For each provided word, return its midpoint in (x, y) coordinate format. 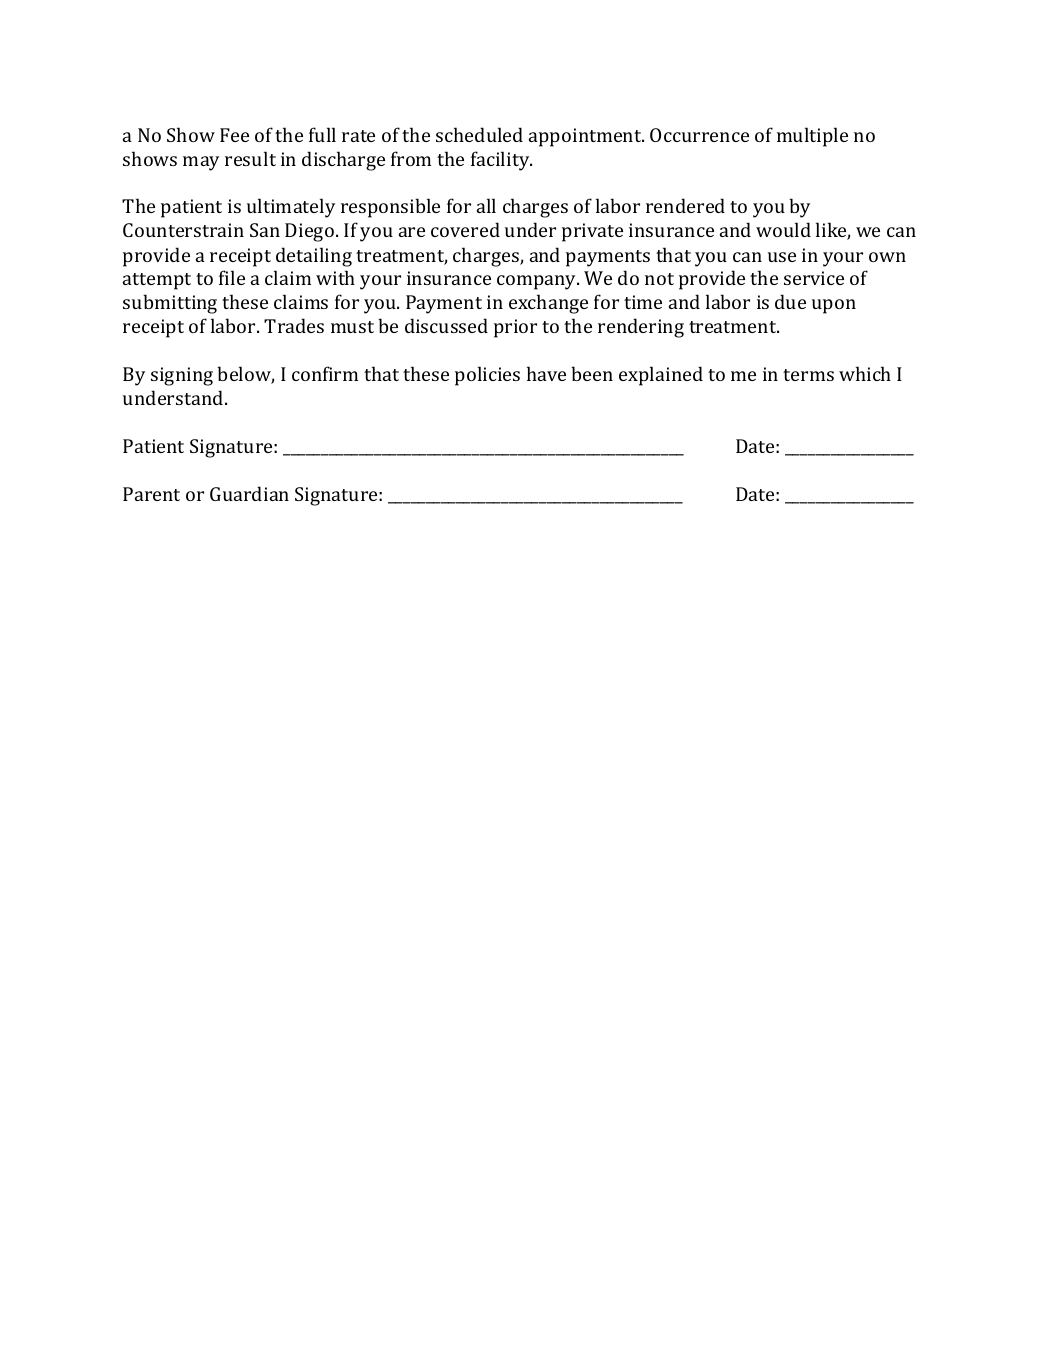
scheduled (479, 134)
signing (182, 376)
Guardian (249, 493)
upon (834, 306)
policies (487, 376)
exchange (548, 304)
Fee (234, 135)
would (783, 229)
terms (808, 375)
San (265, 230)
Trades (294, 325)
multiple (812, 137)
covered (465, 229)
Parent (151, 494)
